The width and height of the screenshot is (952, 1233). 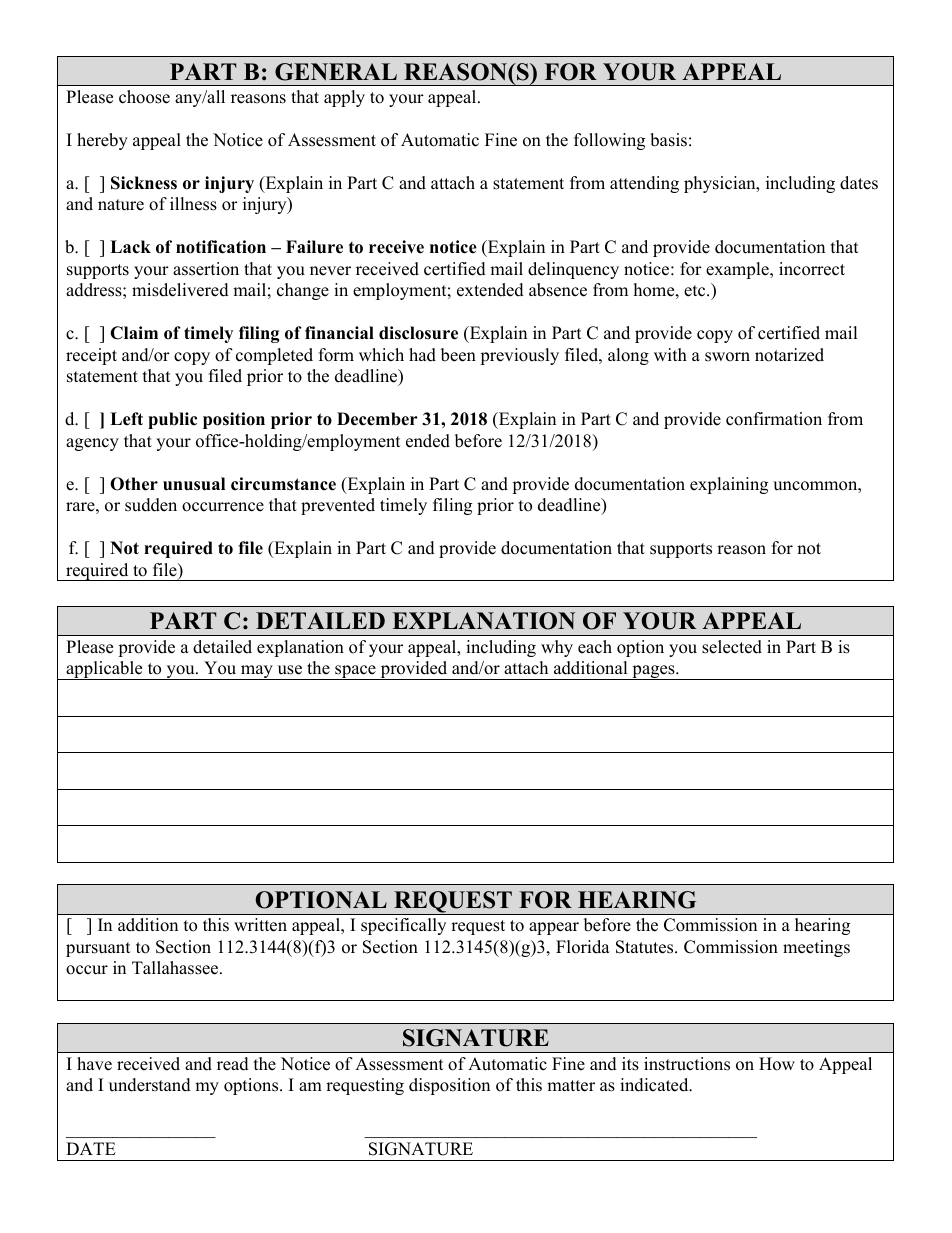 What do you see at coordinates (687, 1064) in the screenshot?
I see `instructions` at bounding box center [687, 1064].
